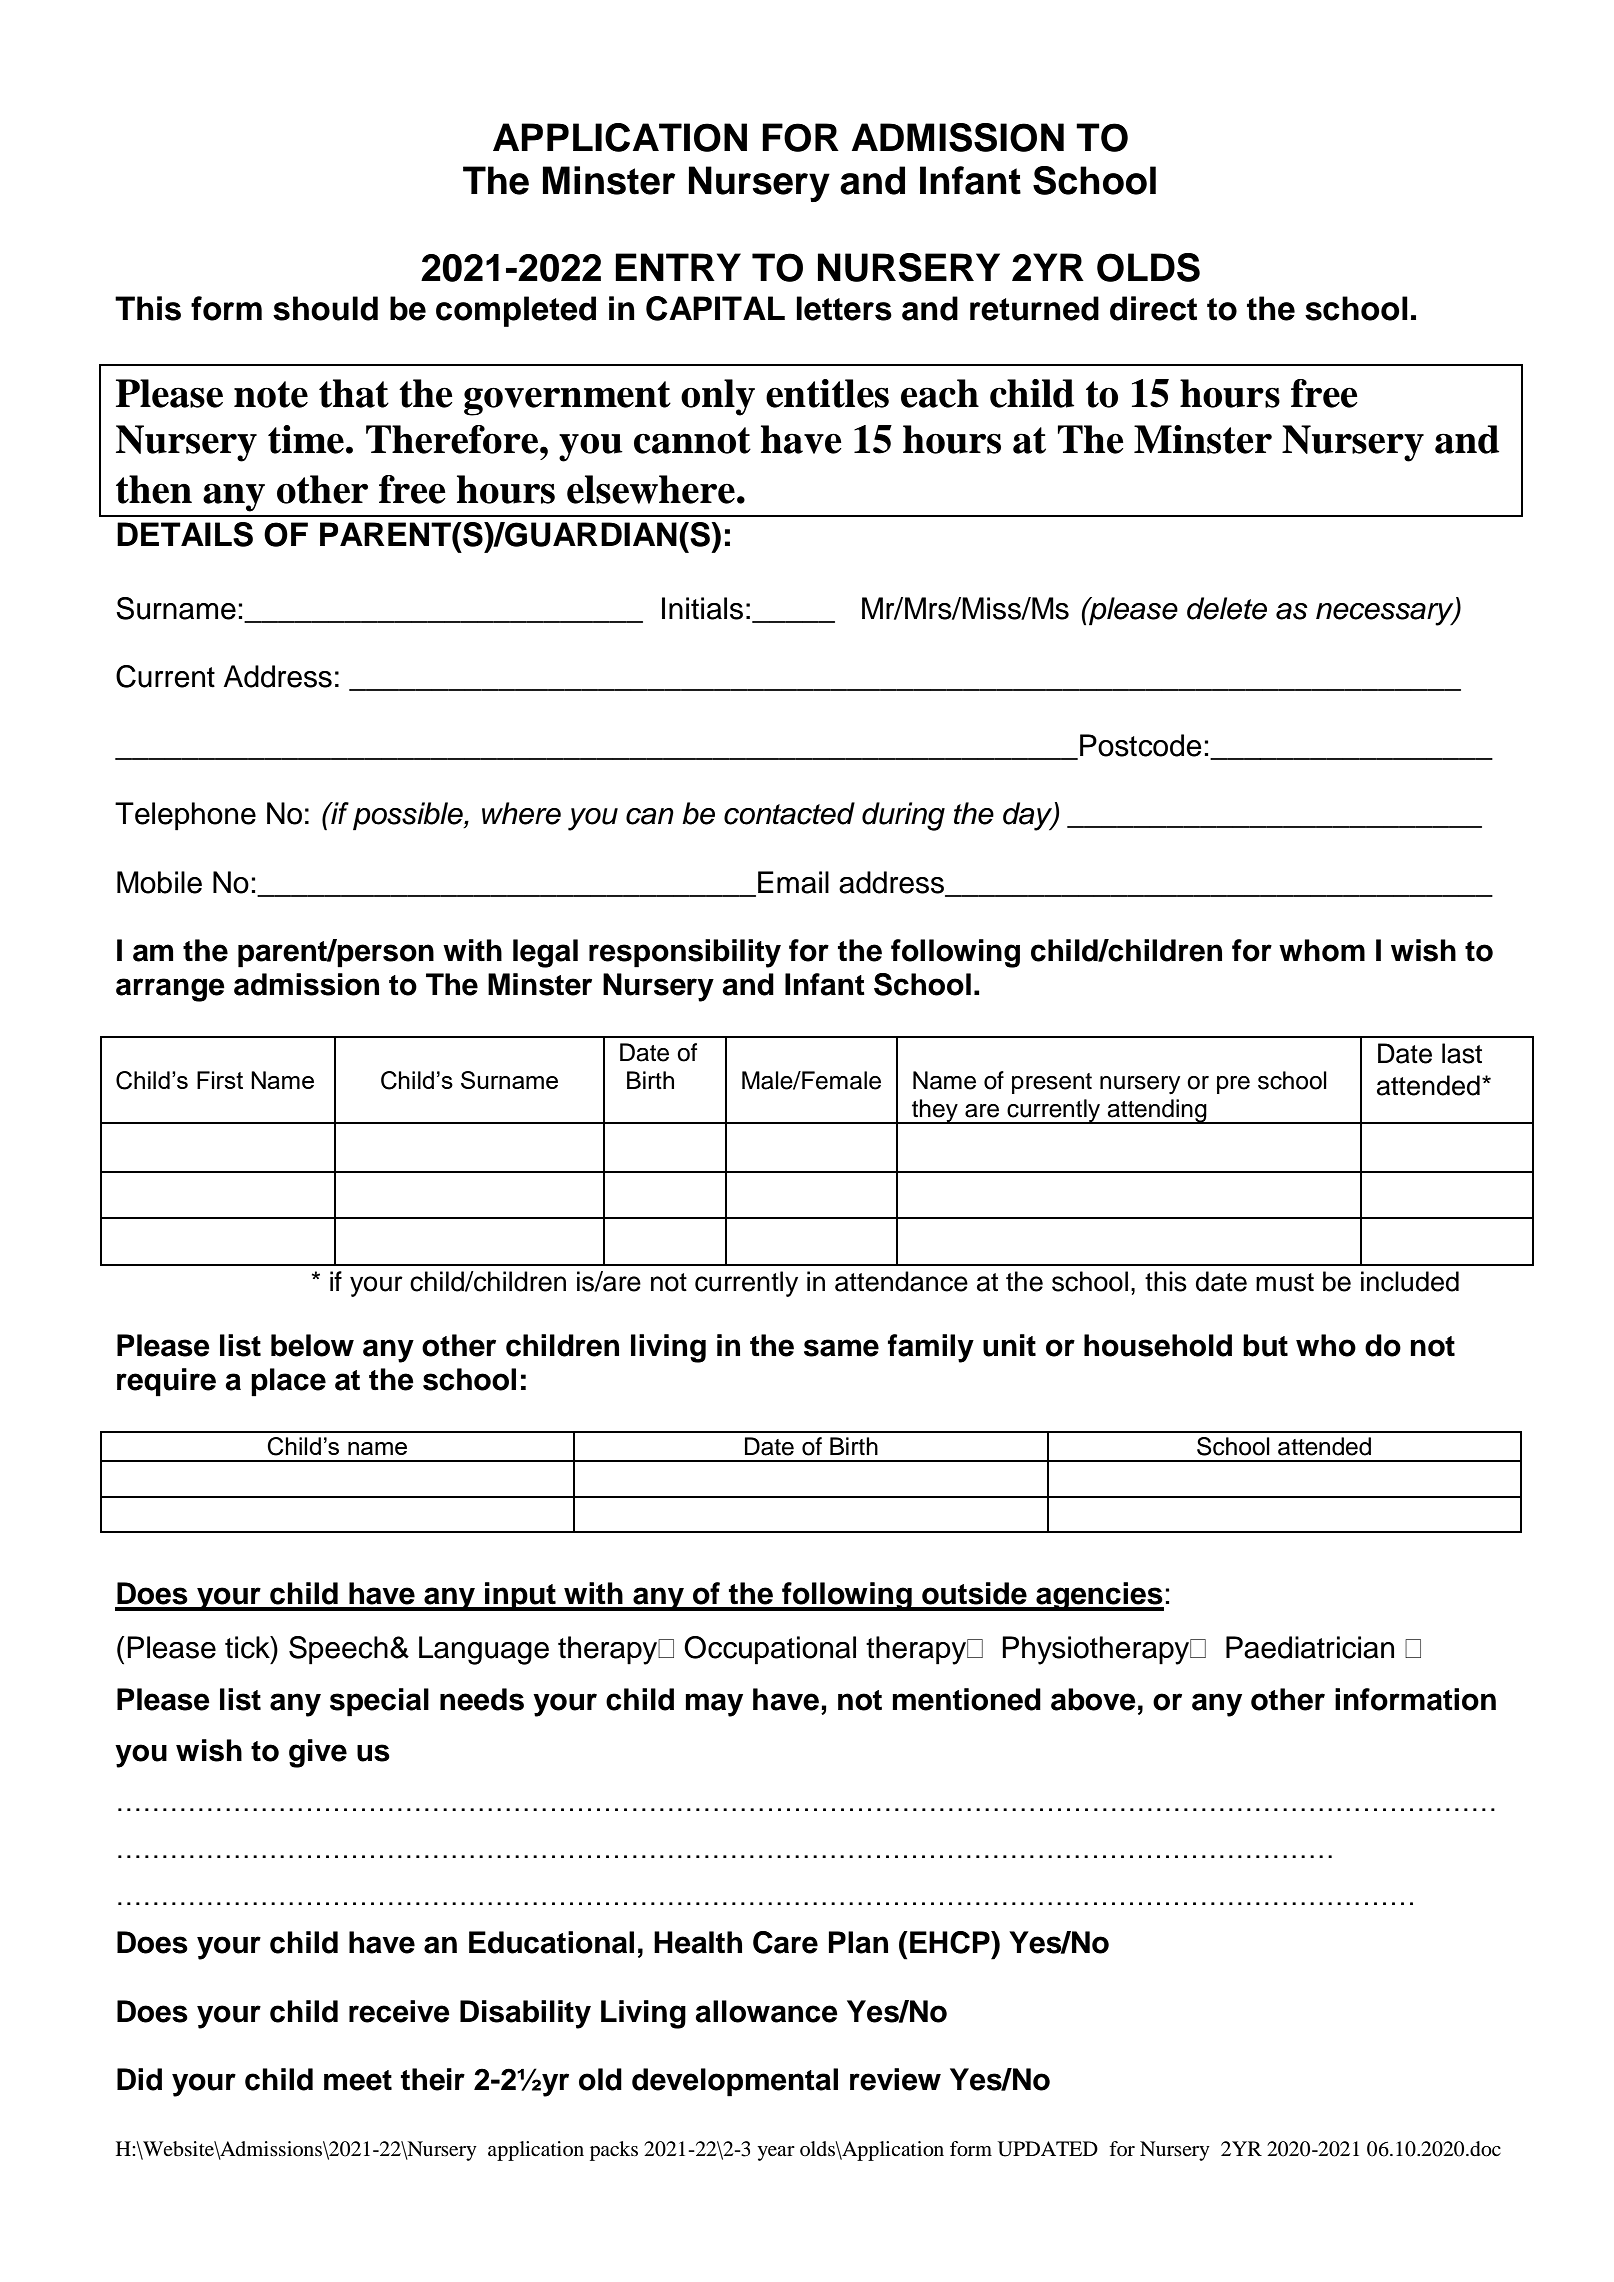  I want to click on possible, so click(409, 816).
